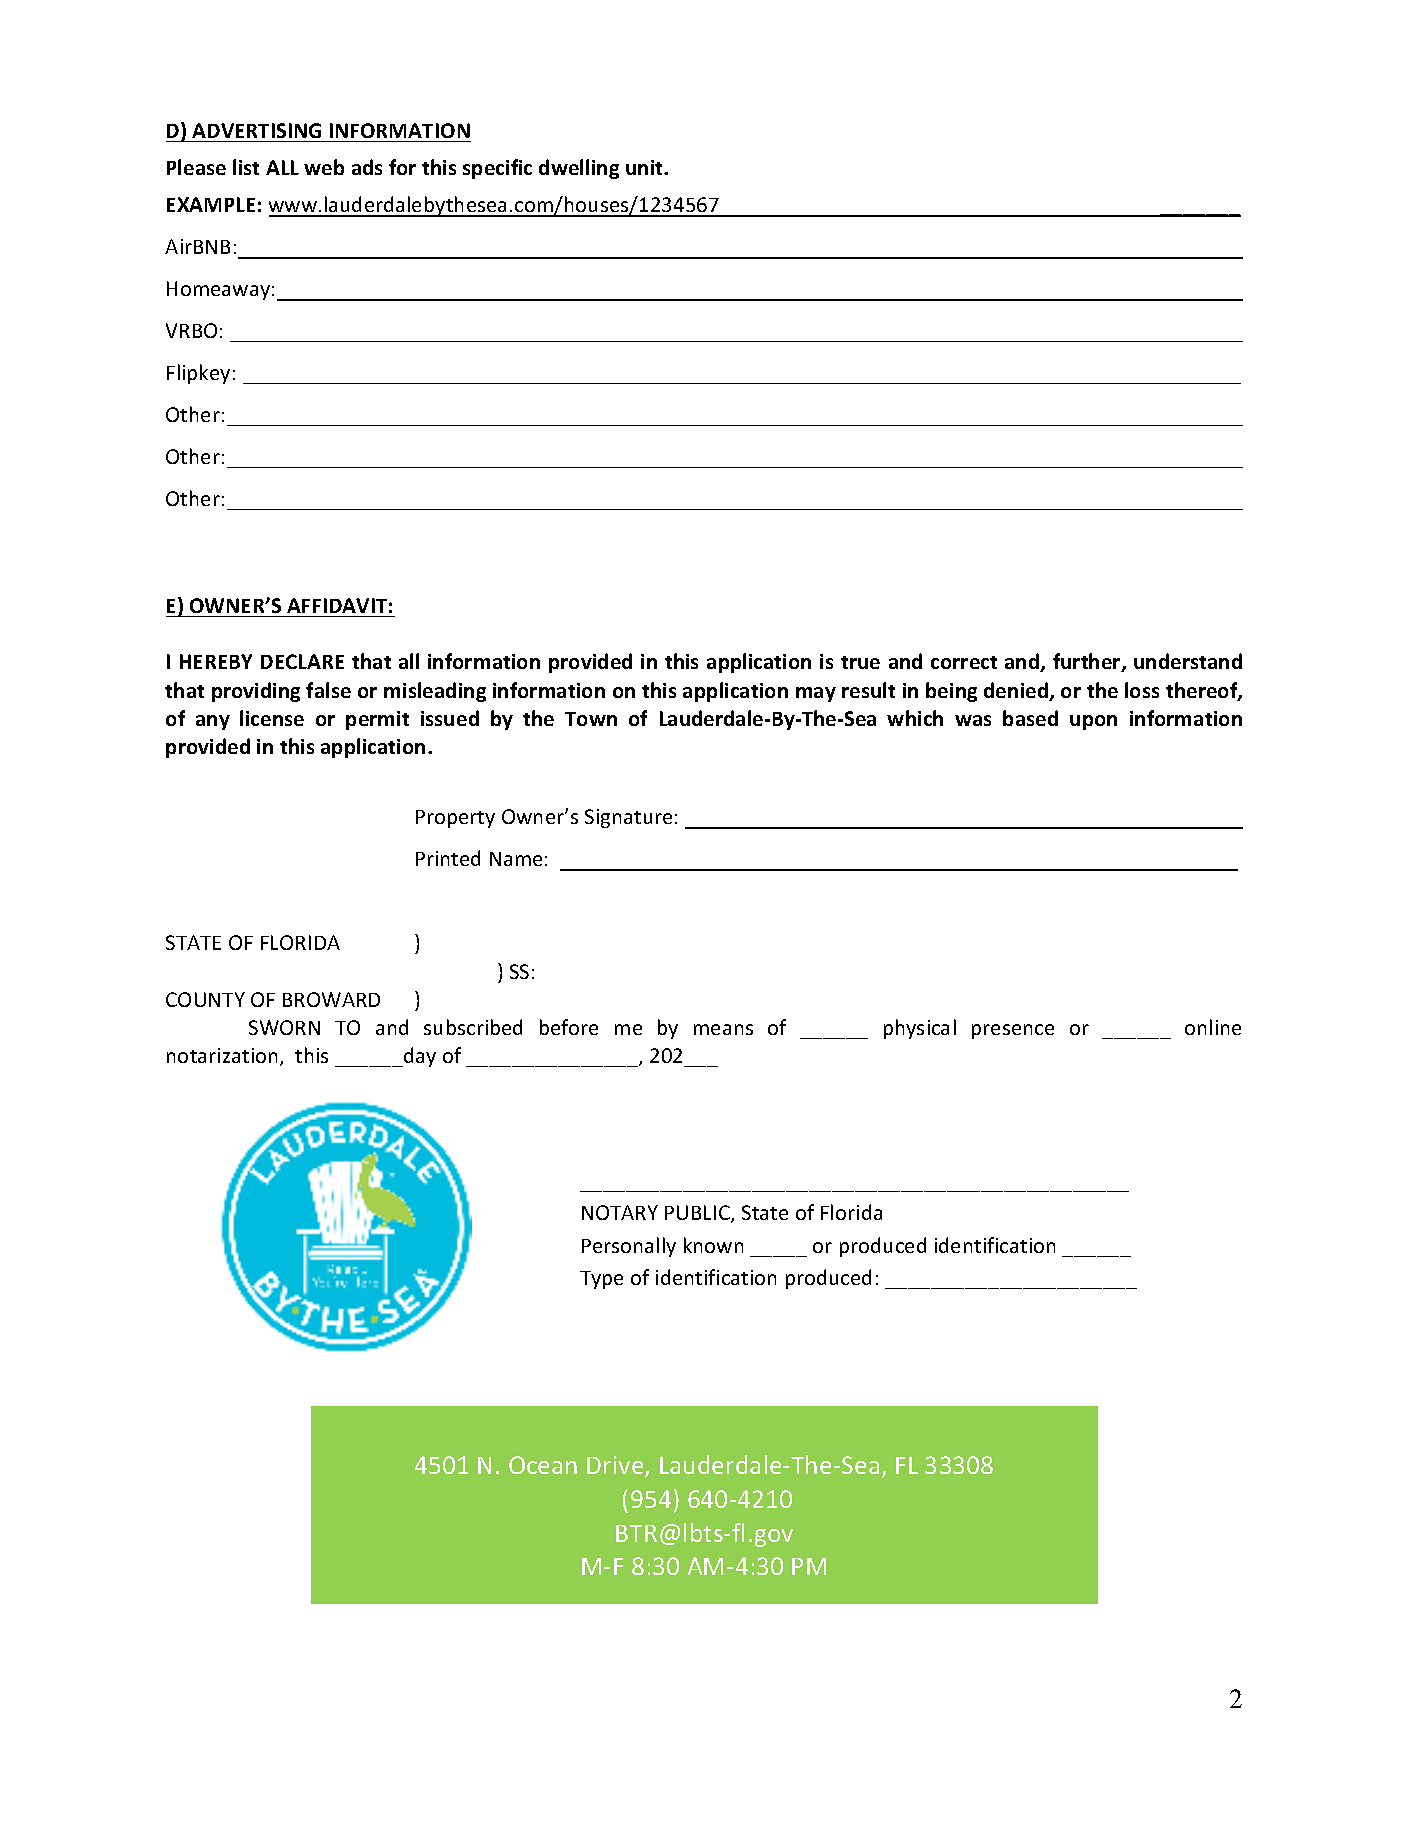 This image has width=1409, height=1824. I want to click on further, so click(1088, 662).
